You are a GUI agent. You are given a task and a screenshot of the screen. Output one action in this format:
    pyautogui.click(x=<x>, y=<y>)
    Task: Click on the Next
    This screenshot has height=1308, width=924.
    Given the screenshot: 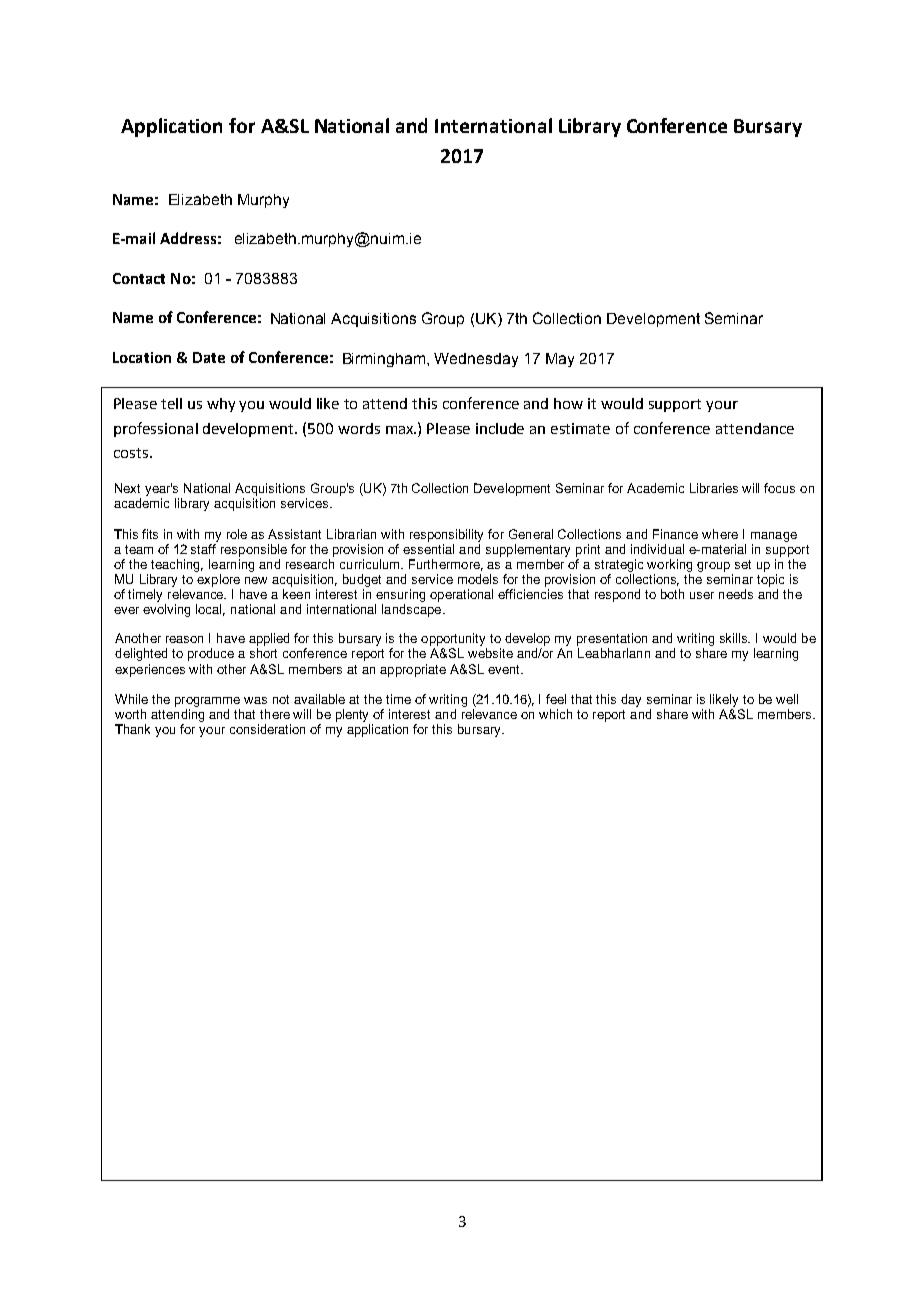 What is the action you would take?
    pyautogui.click(x=127, y=488)
